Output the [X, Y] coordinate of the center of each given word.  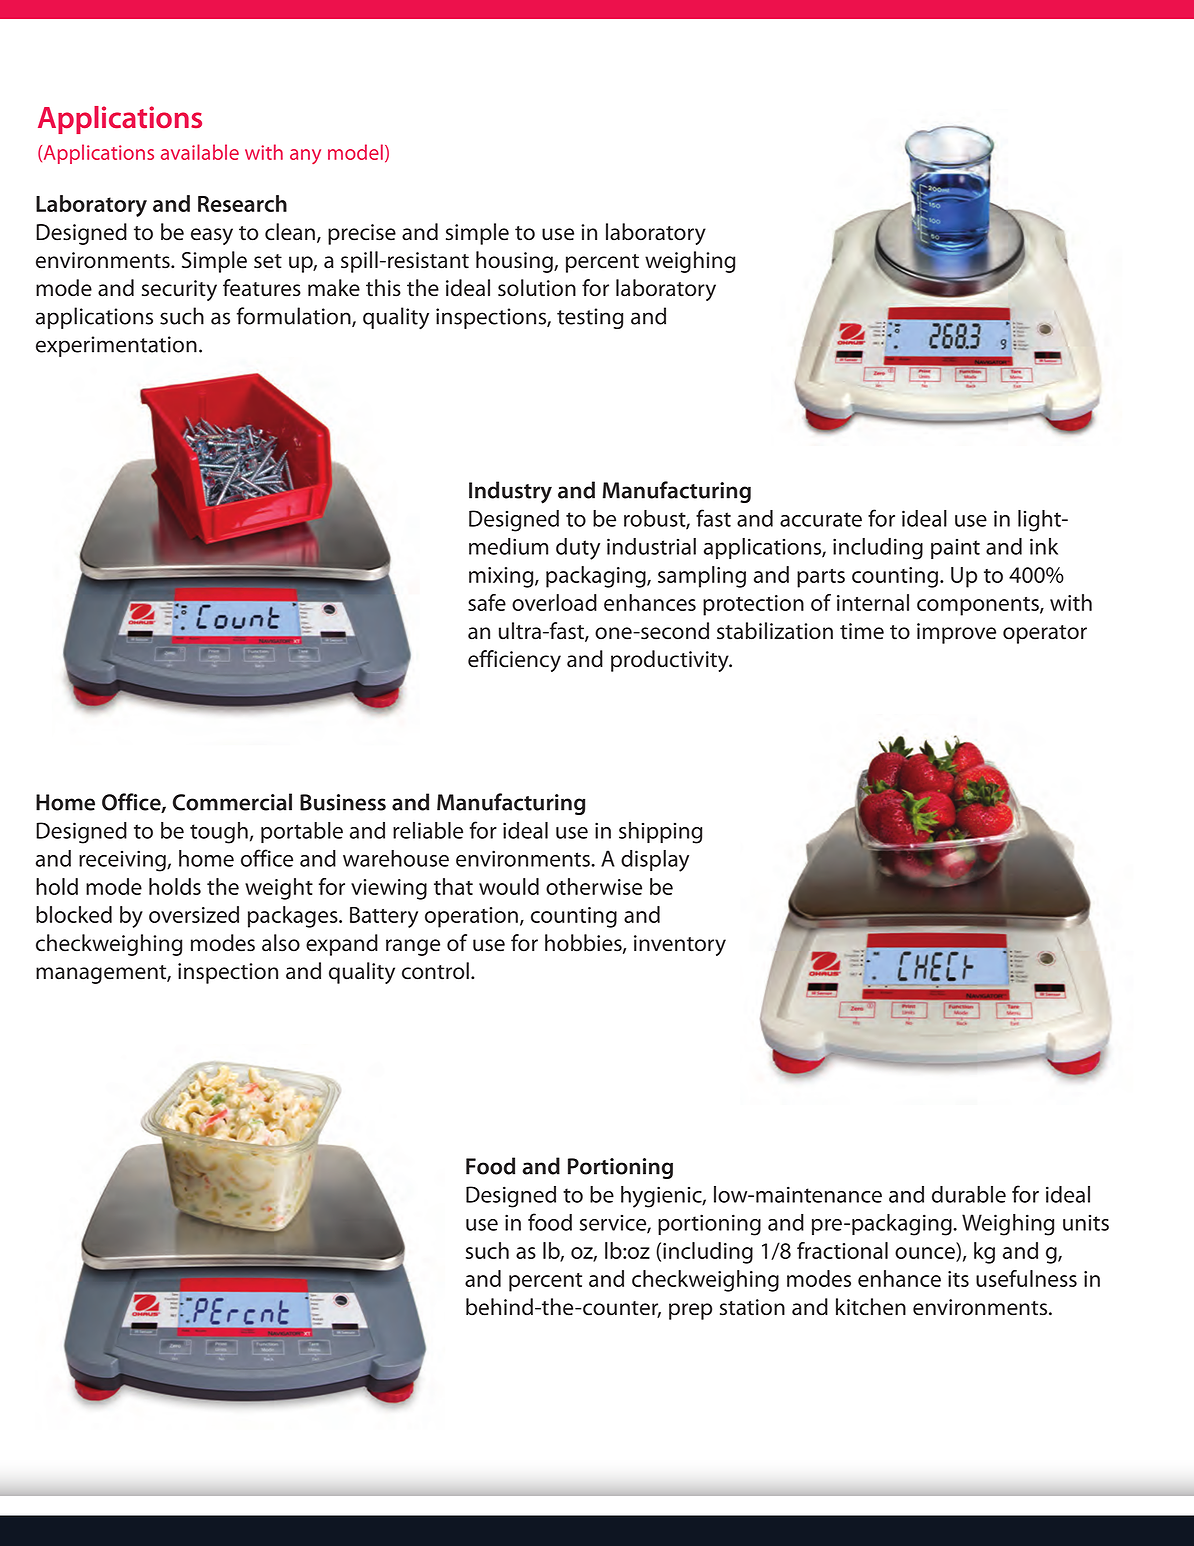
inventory [680, 945]
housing [515, 262]
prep [690, 1311]
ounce [926, 1254]
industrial [651, 546]
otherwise [594, 886]
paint [955, 549]
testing [590, 318]
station [752, 1307]
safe [487, 602]
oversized [194, 914]
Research [242, 203]
